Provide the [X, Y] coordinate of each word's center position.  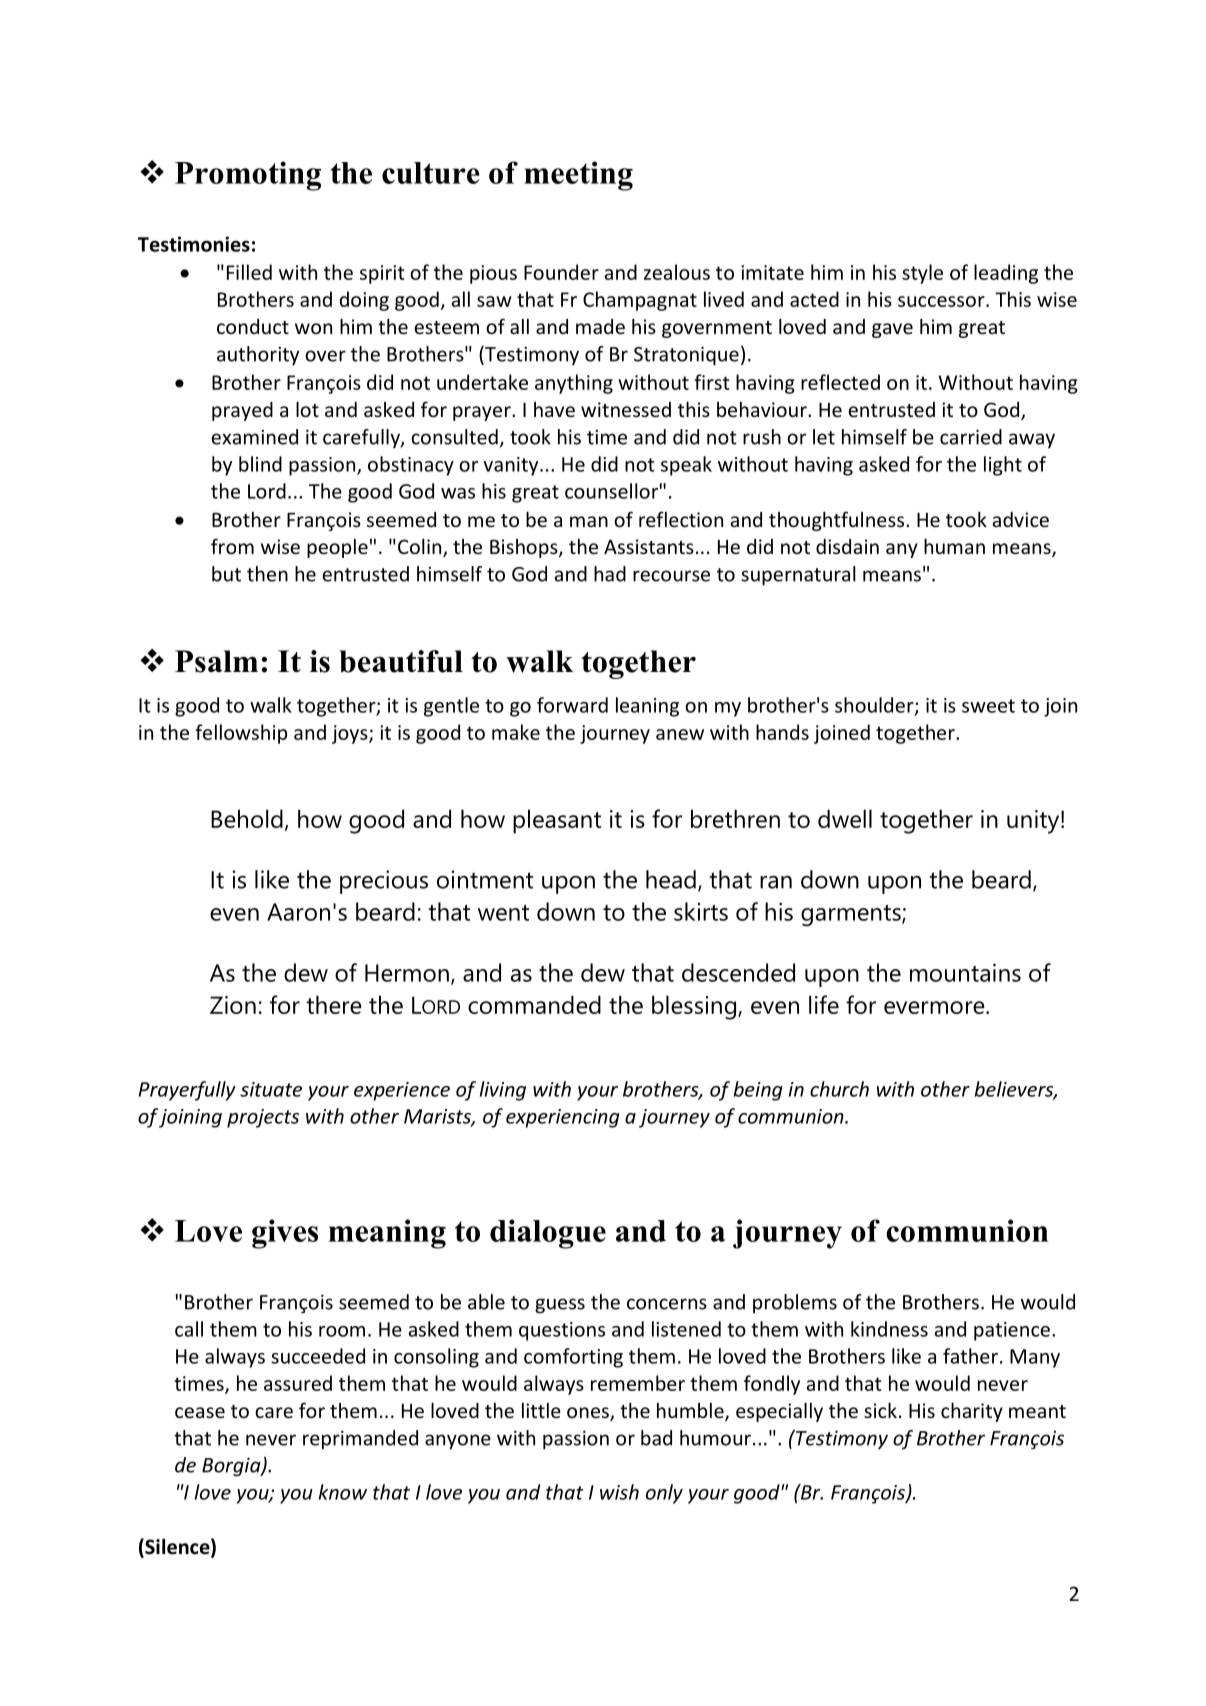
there [334, 1004]
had [610, 574]
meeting [578, 176]
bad [656, 1438]
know [343, 1492]
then [267, 574]
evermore [935, 1007]
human [954, 546]
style [922, 274]
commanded [534, 1004]
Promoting [248, 176]
